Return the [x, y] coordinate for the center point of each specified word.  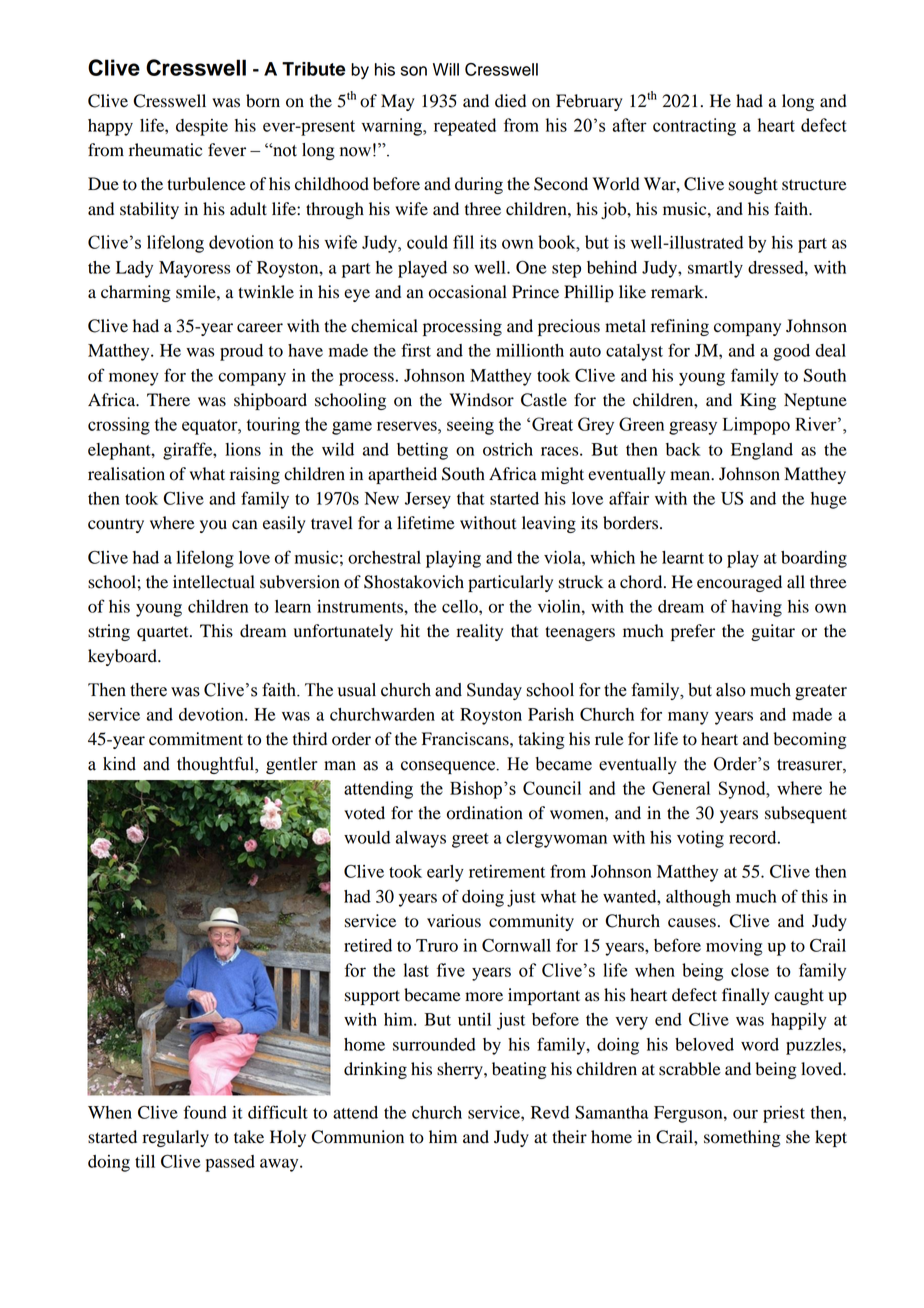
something [742, 1138]
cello [461, 606]
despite [202, 127]
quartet [164, 633]
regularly [176, 1138]
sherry [461, 1070]
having [756, 608]
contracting [694, 127]
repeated [465, 127]
